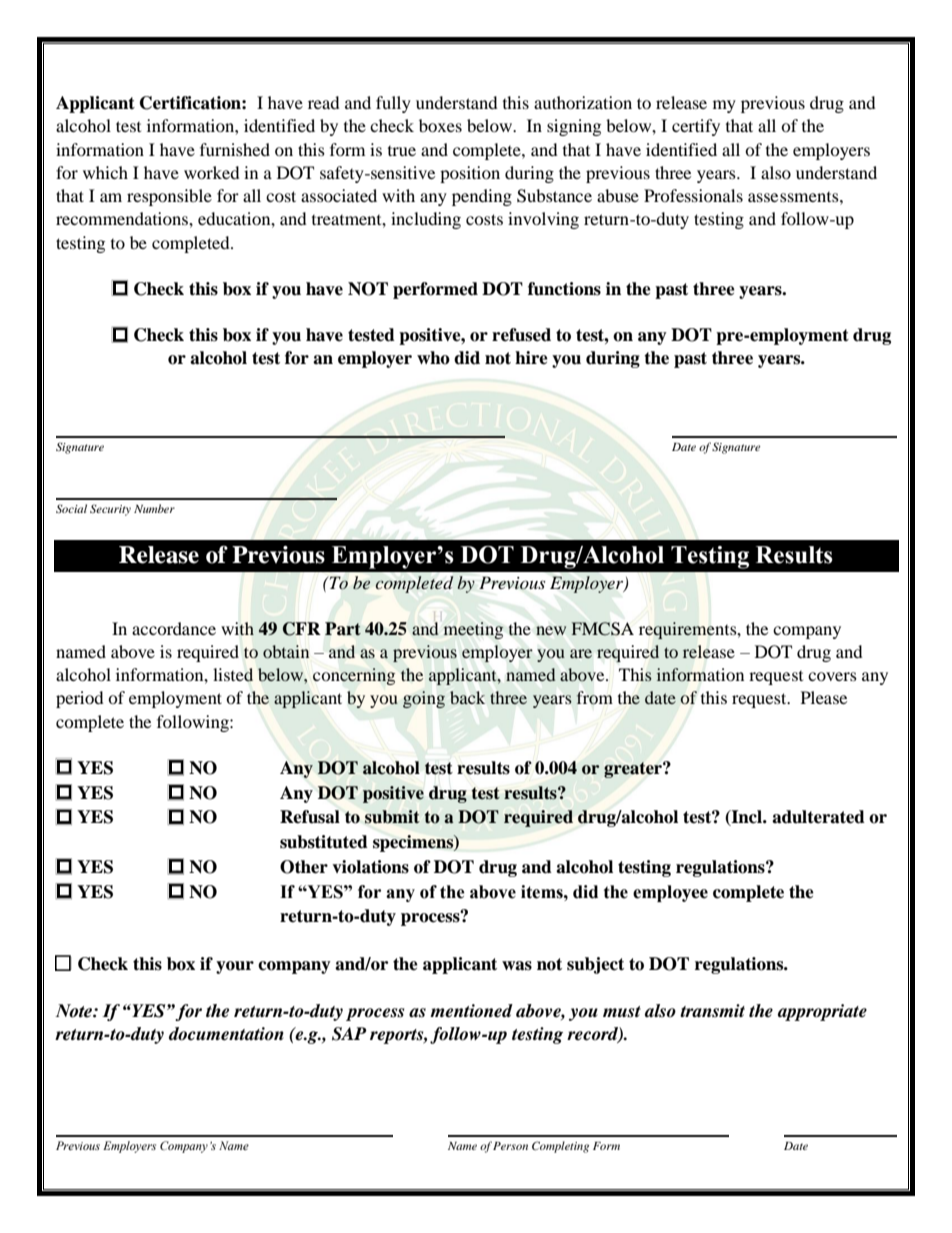 The width and height of the screenshot is (952, 1233). What do you see at coordinates (440, 125) in the screenshot?
I see `boxes` at bounding box center [440, 125].
